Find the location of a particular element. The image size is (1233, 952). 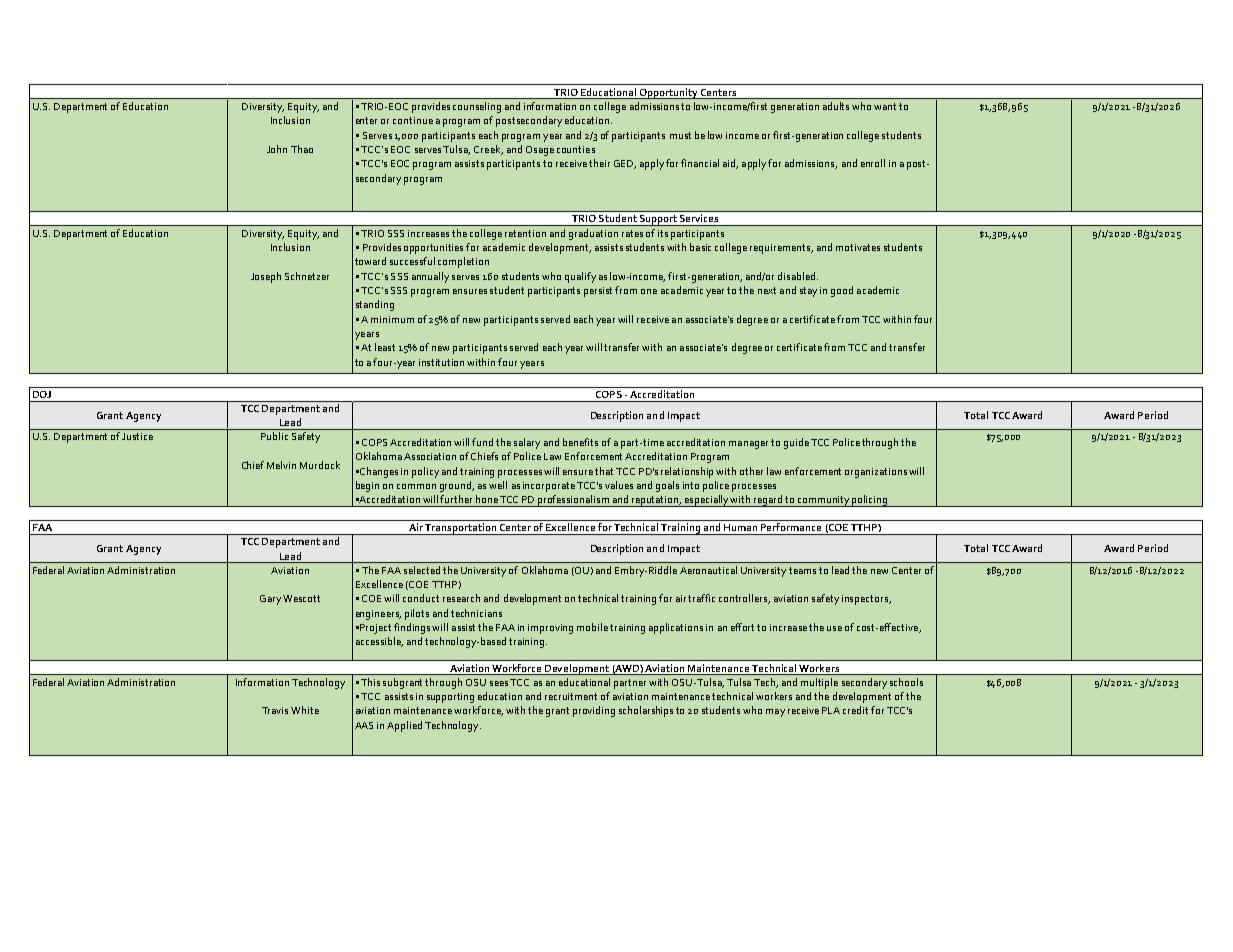

Travis is located at coordinates (275, 710).
